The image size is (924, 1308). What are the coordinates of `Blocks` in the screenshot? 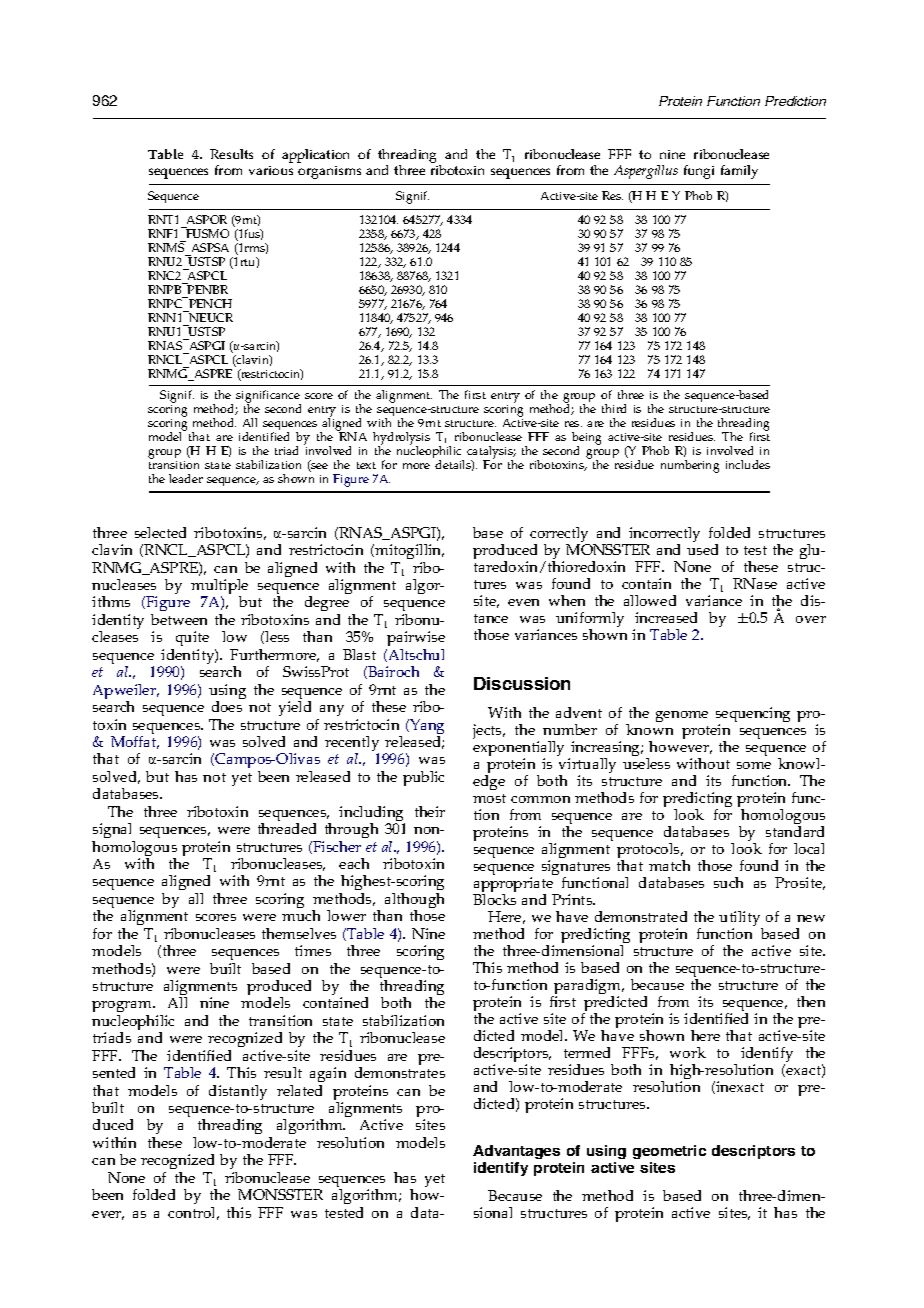 It's located at (494, 899).
